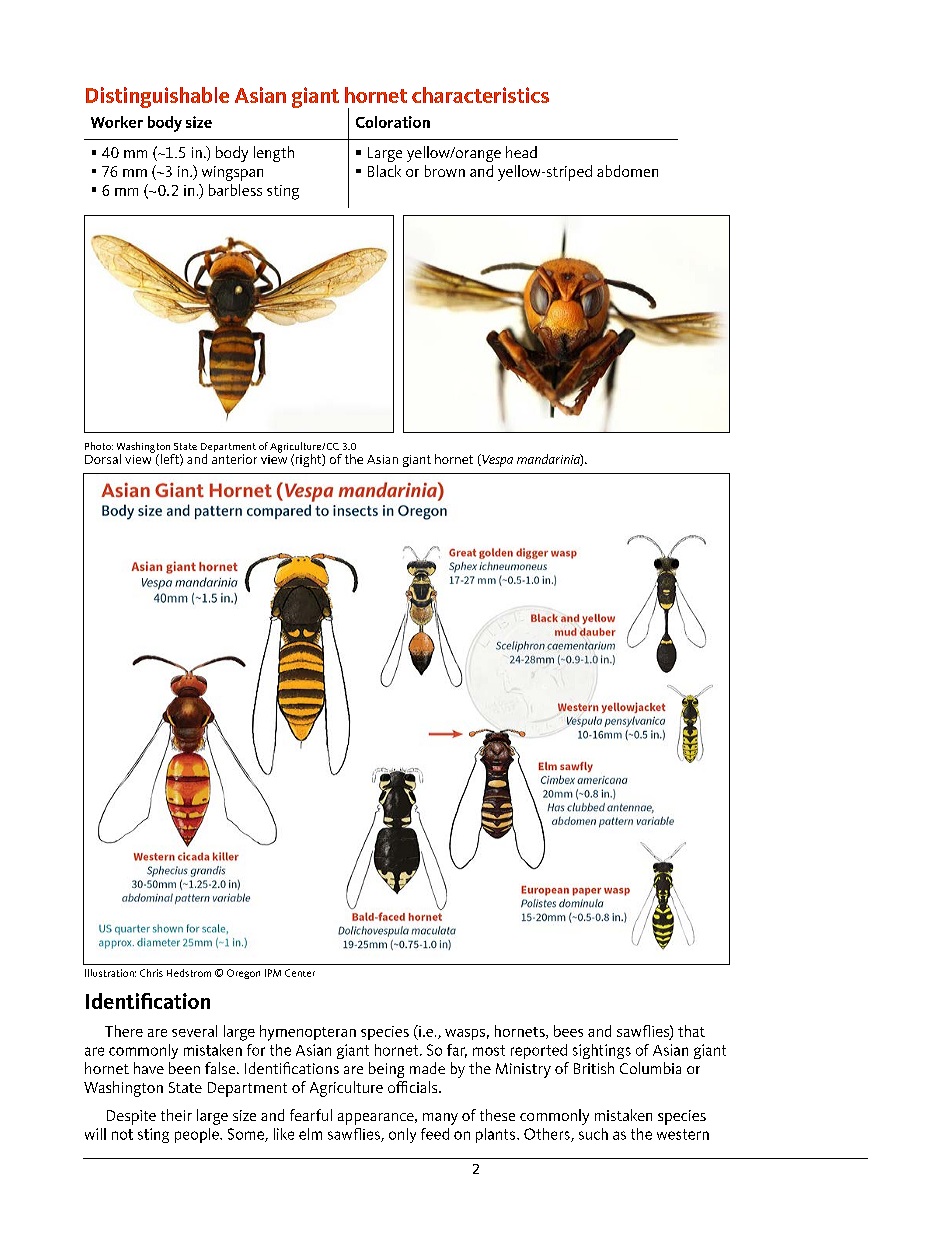 This page has height=1233, width=952. Describe the element at coordinates (273, 973) in the page. I see `IPM` at that location.
